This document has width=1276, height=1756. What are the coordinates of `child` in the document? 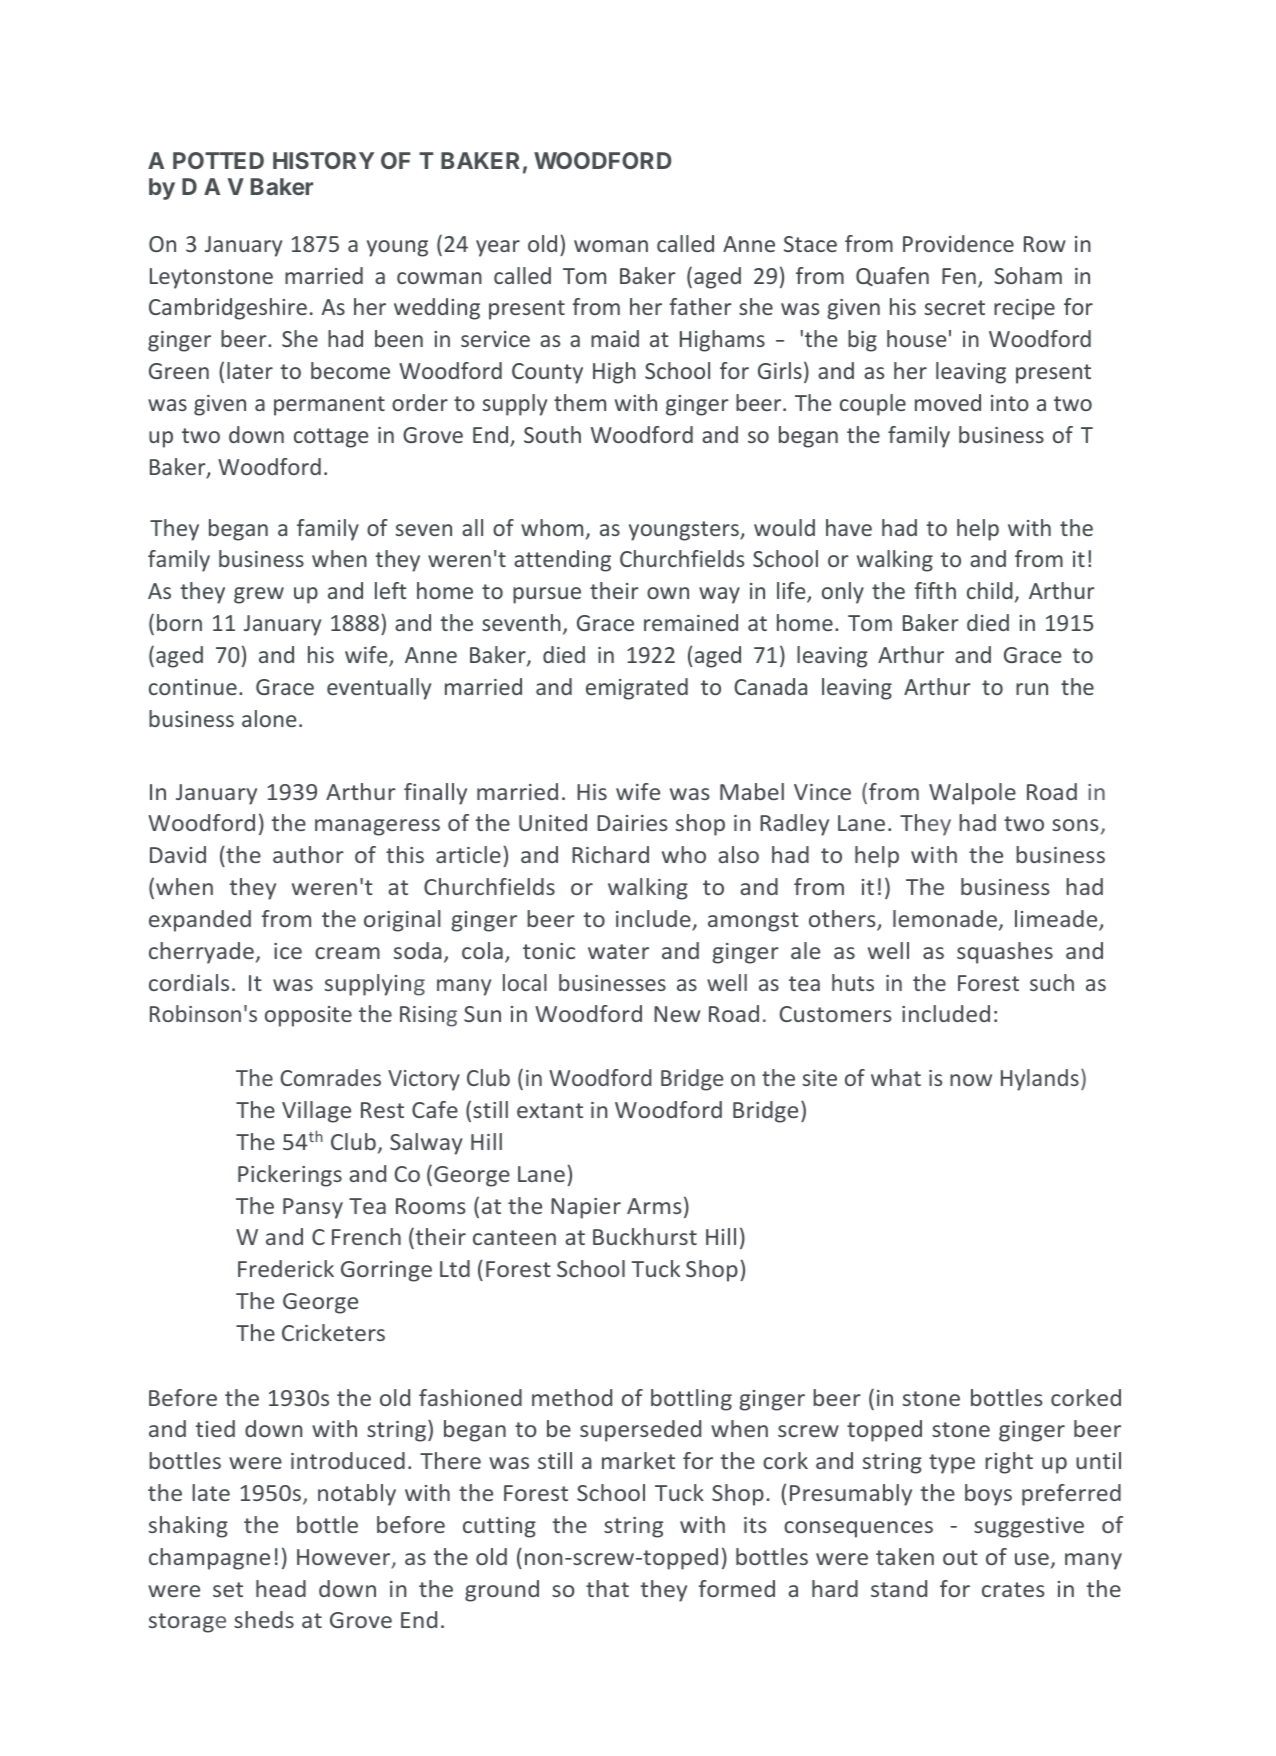 It's located at (990, 590).
